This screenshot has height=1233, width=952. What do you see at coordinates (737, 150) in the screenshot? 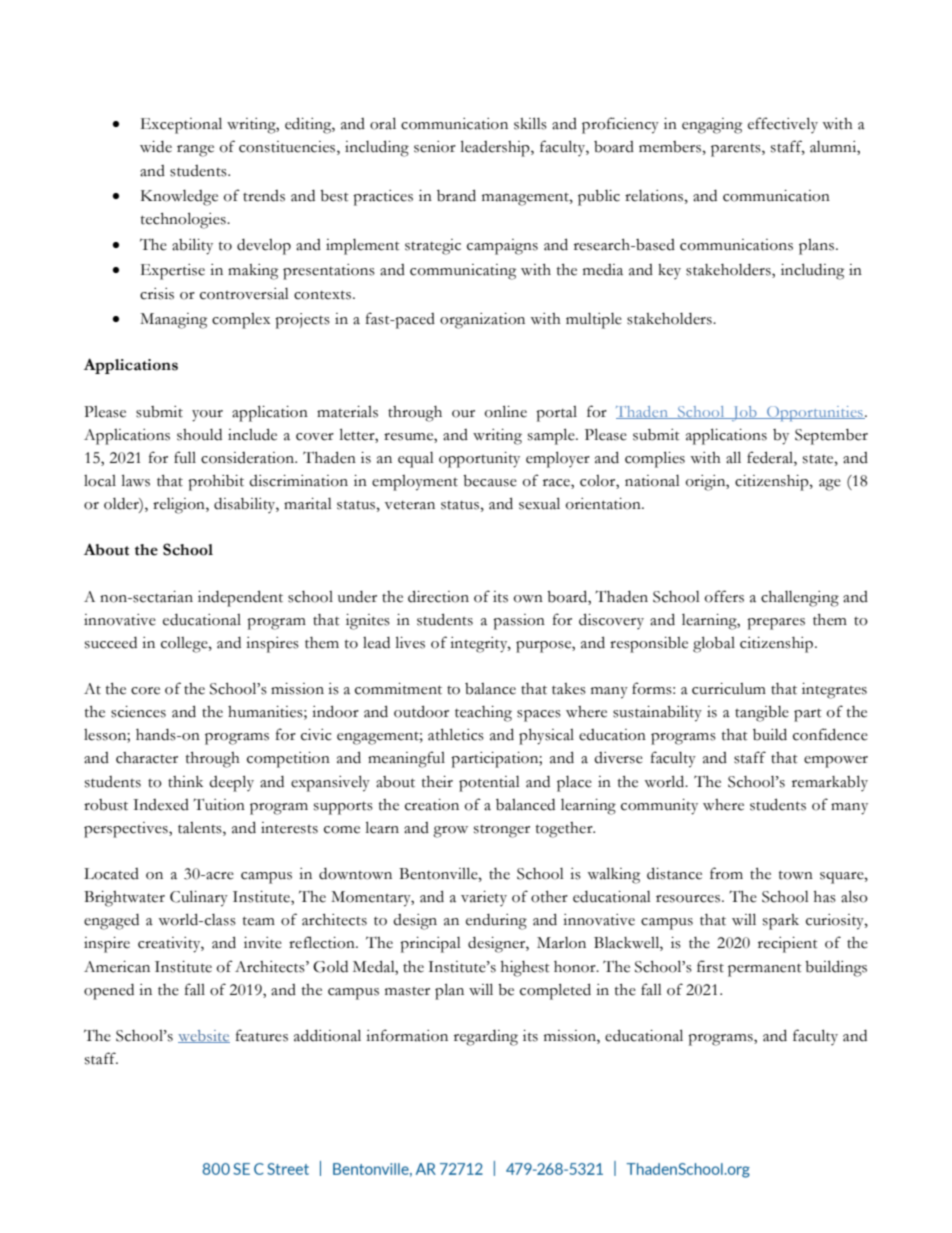
I see `parents` at bounding box center [737, 150].
